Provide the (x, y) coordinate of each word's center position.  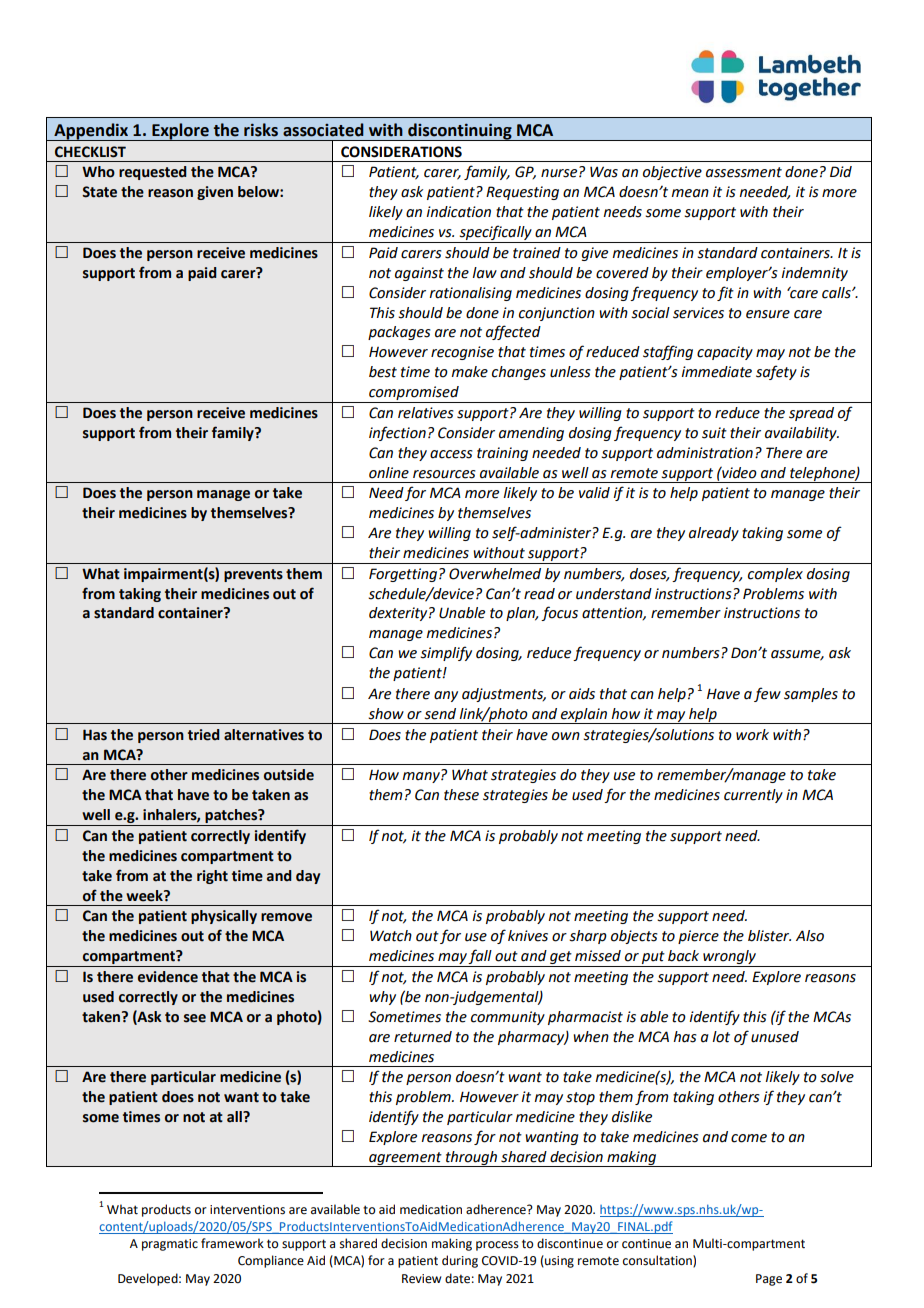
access (451, 454)
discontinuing (460, 132)
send (440, 714)
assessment (744, 172)
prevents (253, 575)
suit (714, 433)
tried (204, 735)
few (767, 694)
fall (480, 958)
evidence (168, 977)
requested (153, 173)
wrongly (729, 958)
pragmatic (170, 1245)
